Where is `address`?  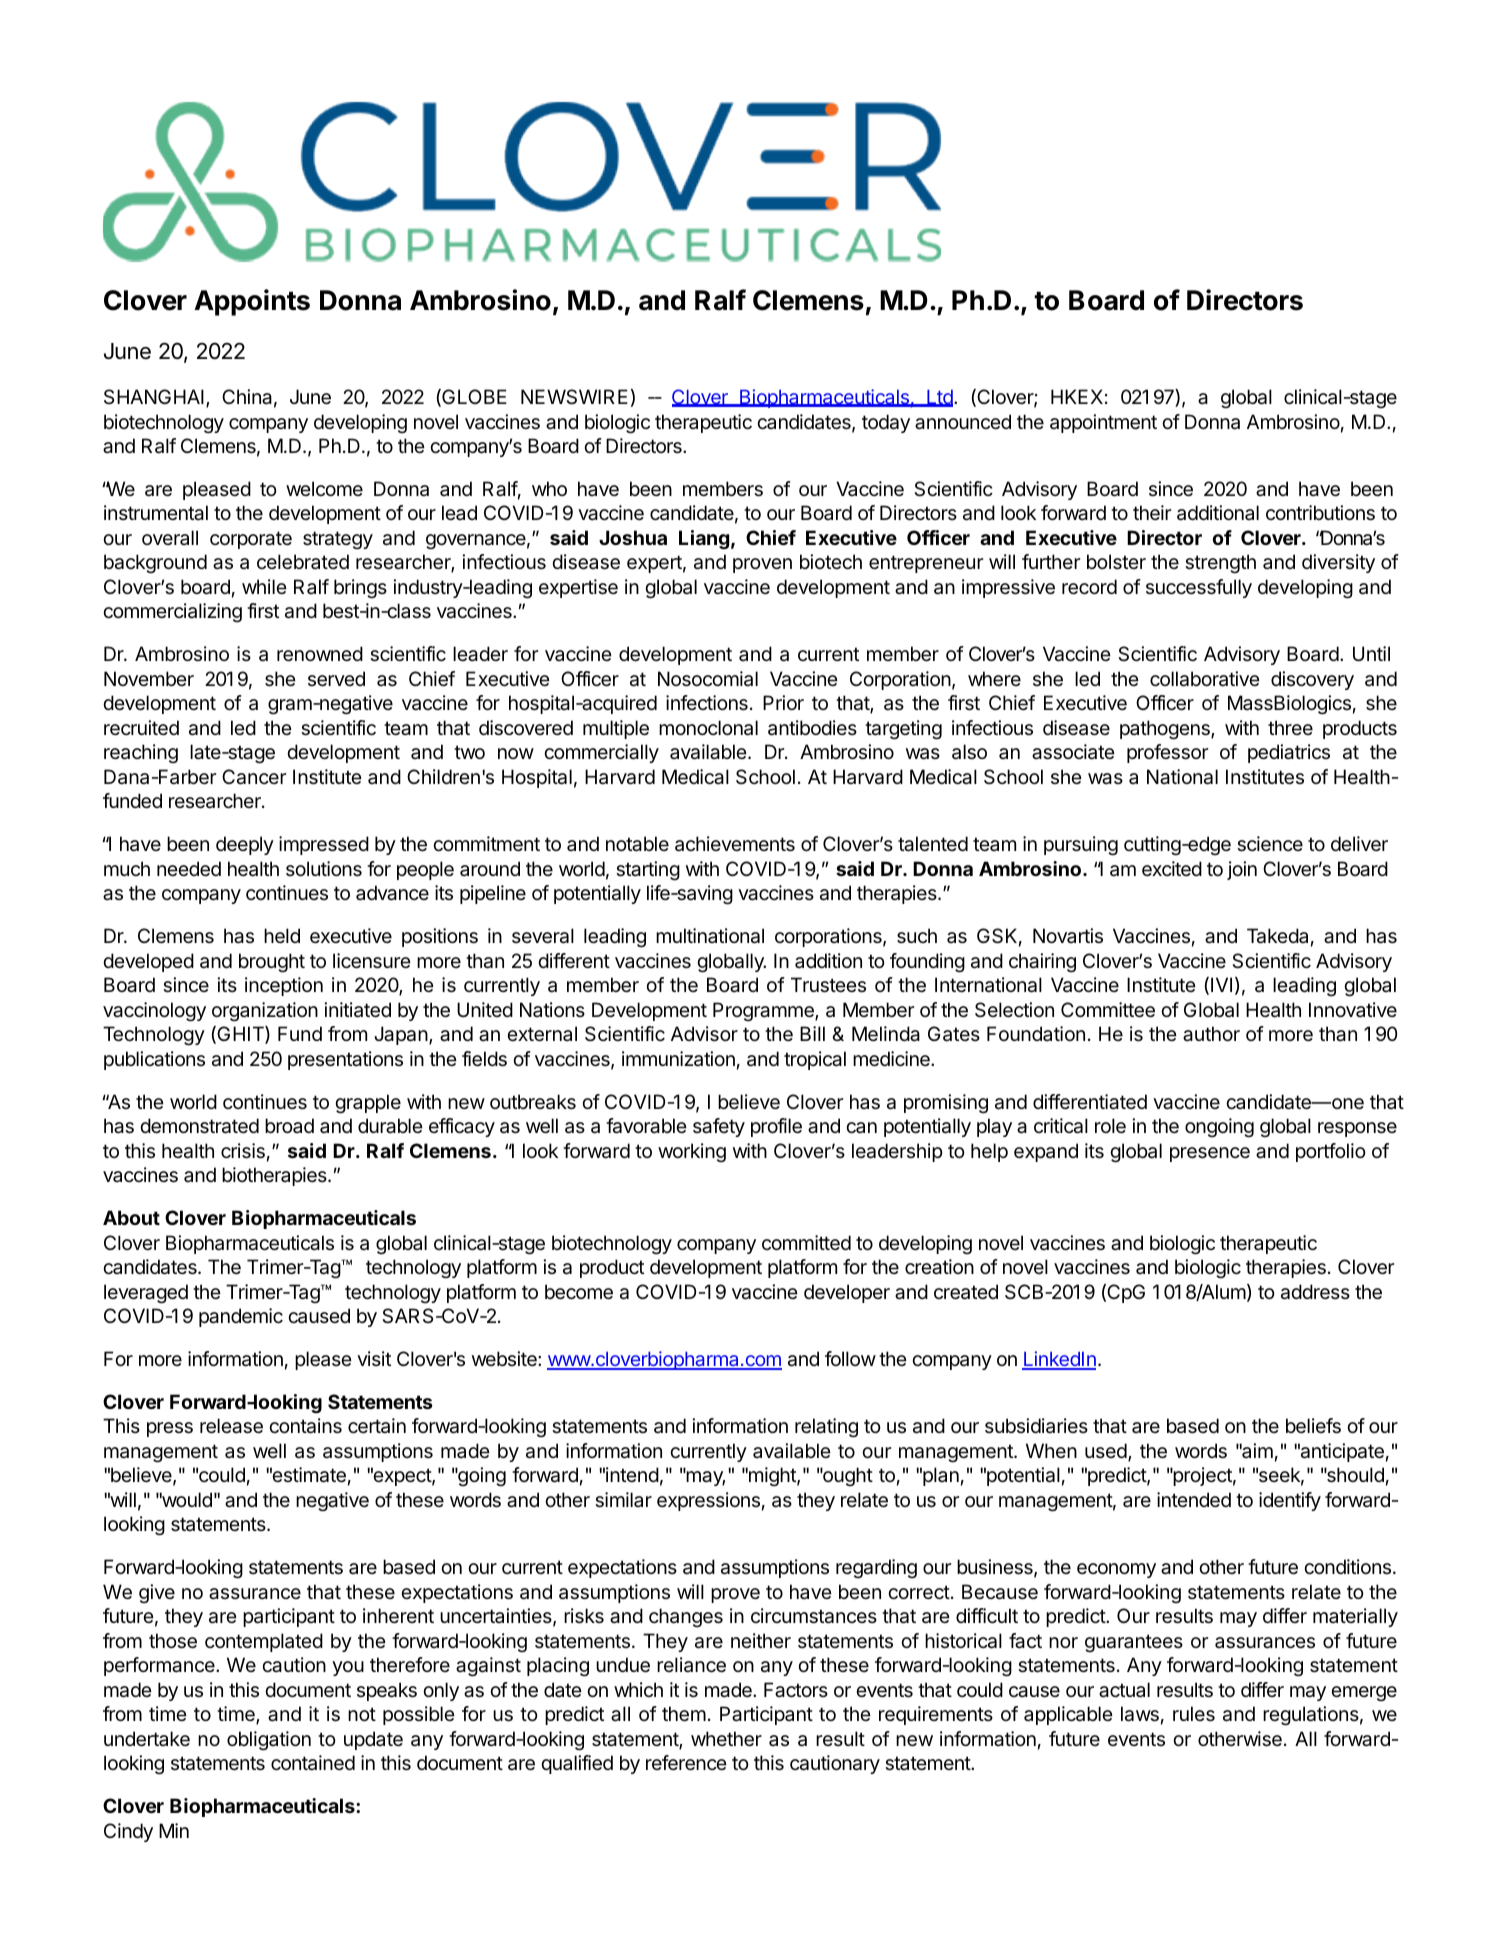
address is located at coordinates (1315, 1292).
